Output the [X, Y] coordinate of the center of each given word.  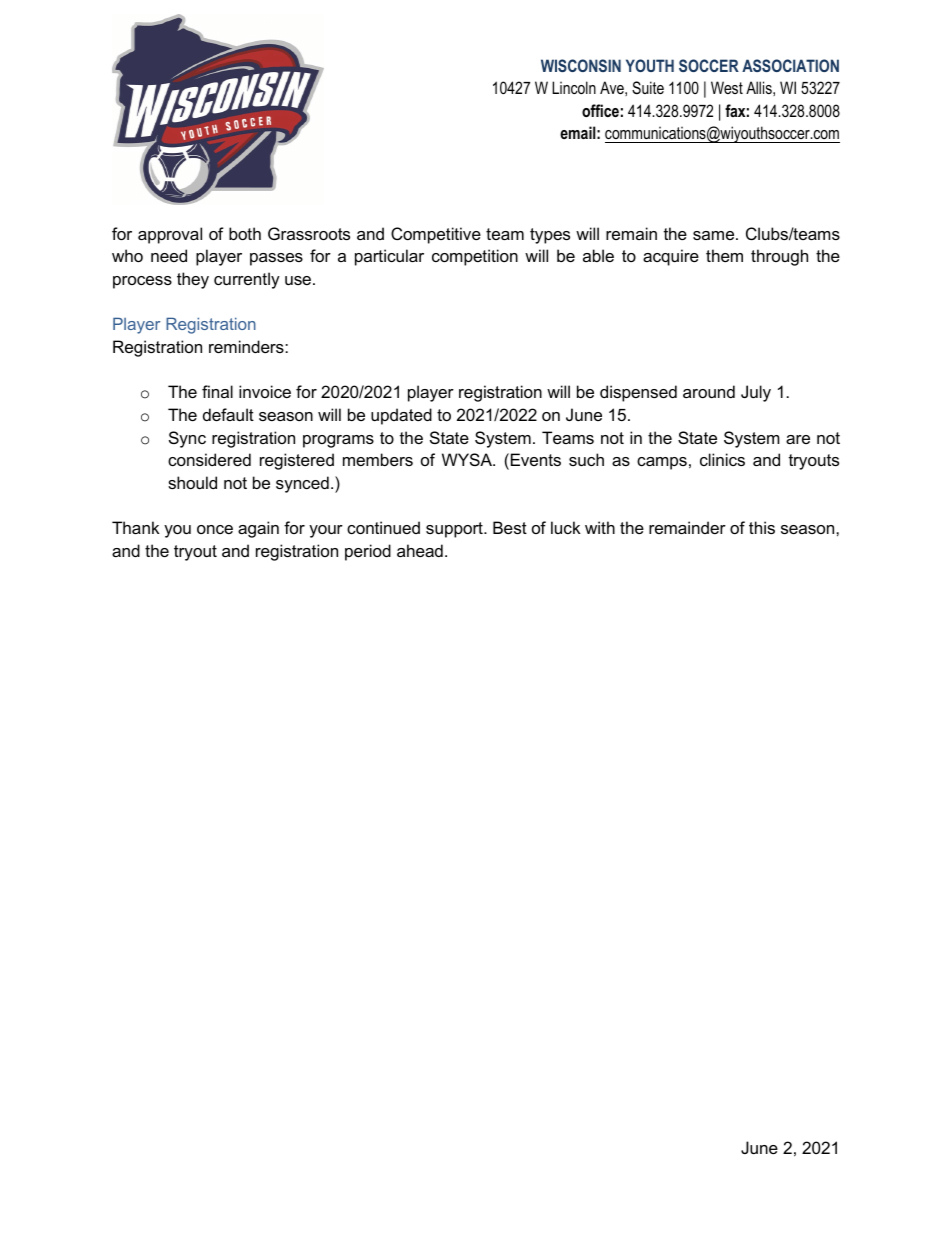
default [228, 414]
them [724, 255]
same [715, 235]
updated [401, 416]
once [215, 529]
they [193, 280]
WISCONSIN [581, 65]
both [245, 233]
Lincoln [574, 87]
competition [475, 257]
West [727, 87]
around [709, 391]
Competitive [436, 235]
